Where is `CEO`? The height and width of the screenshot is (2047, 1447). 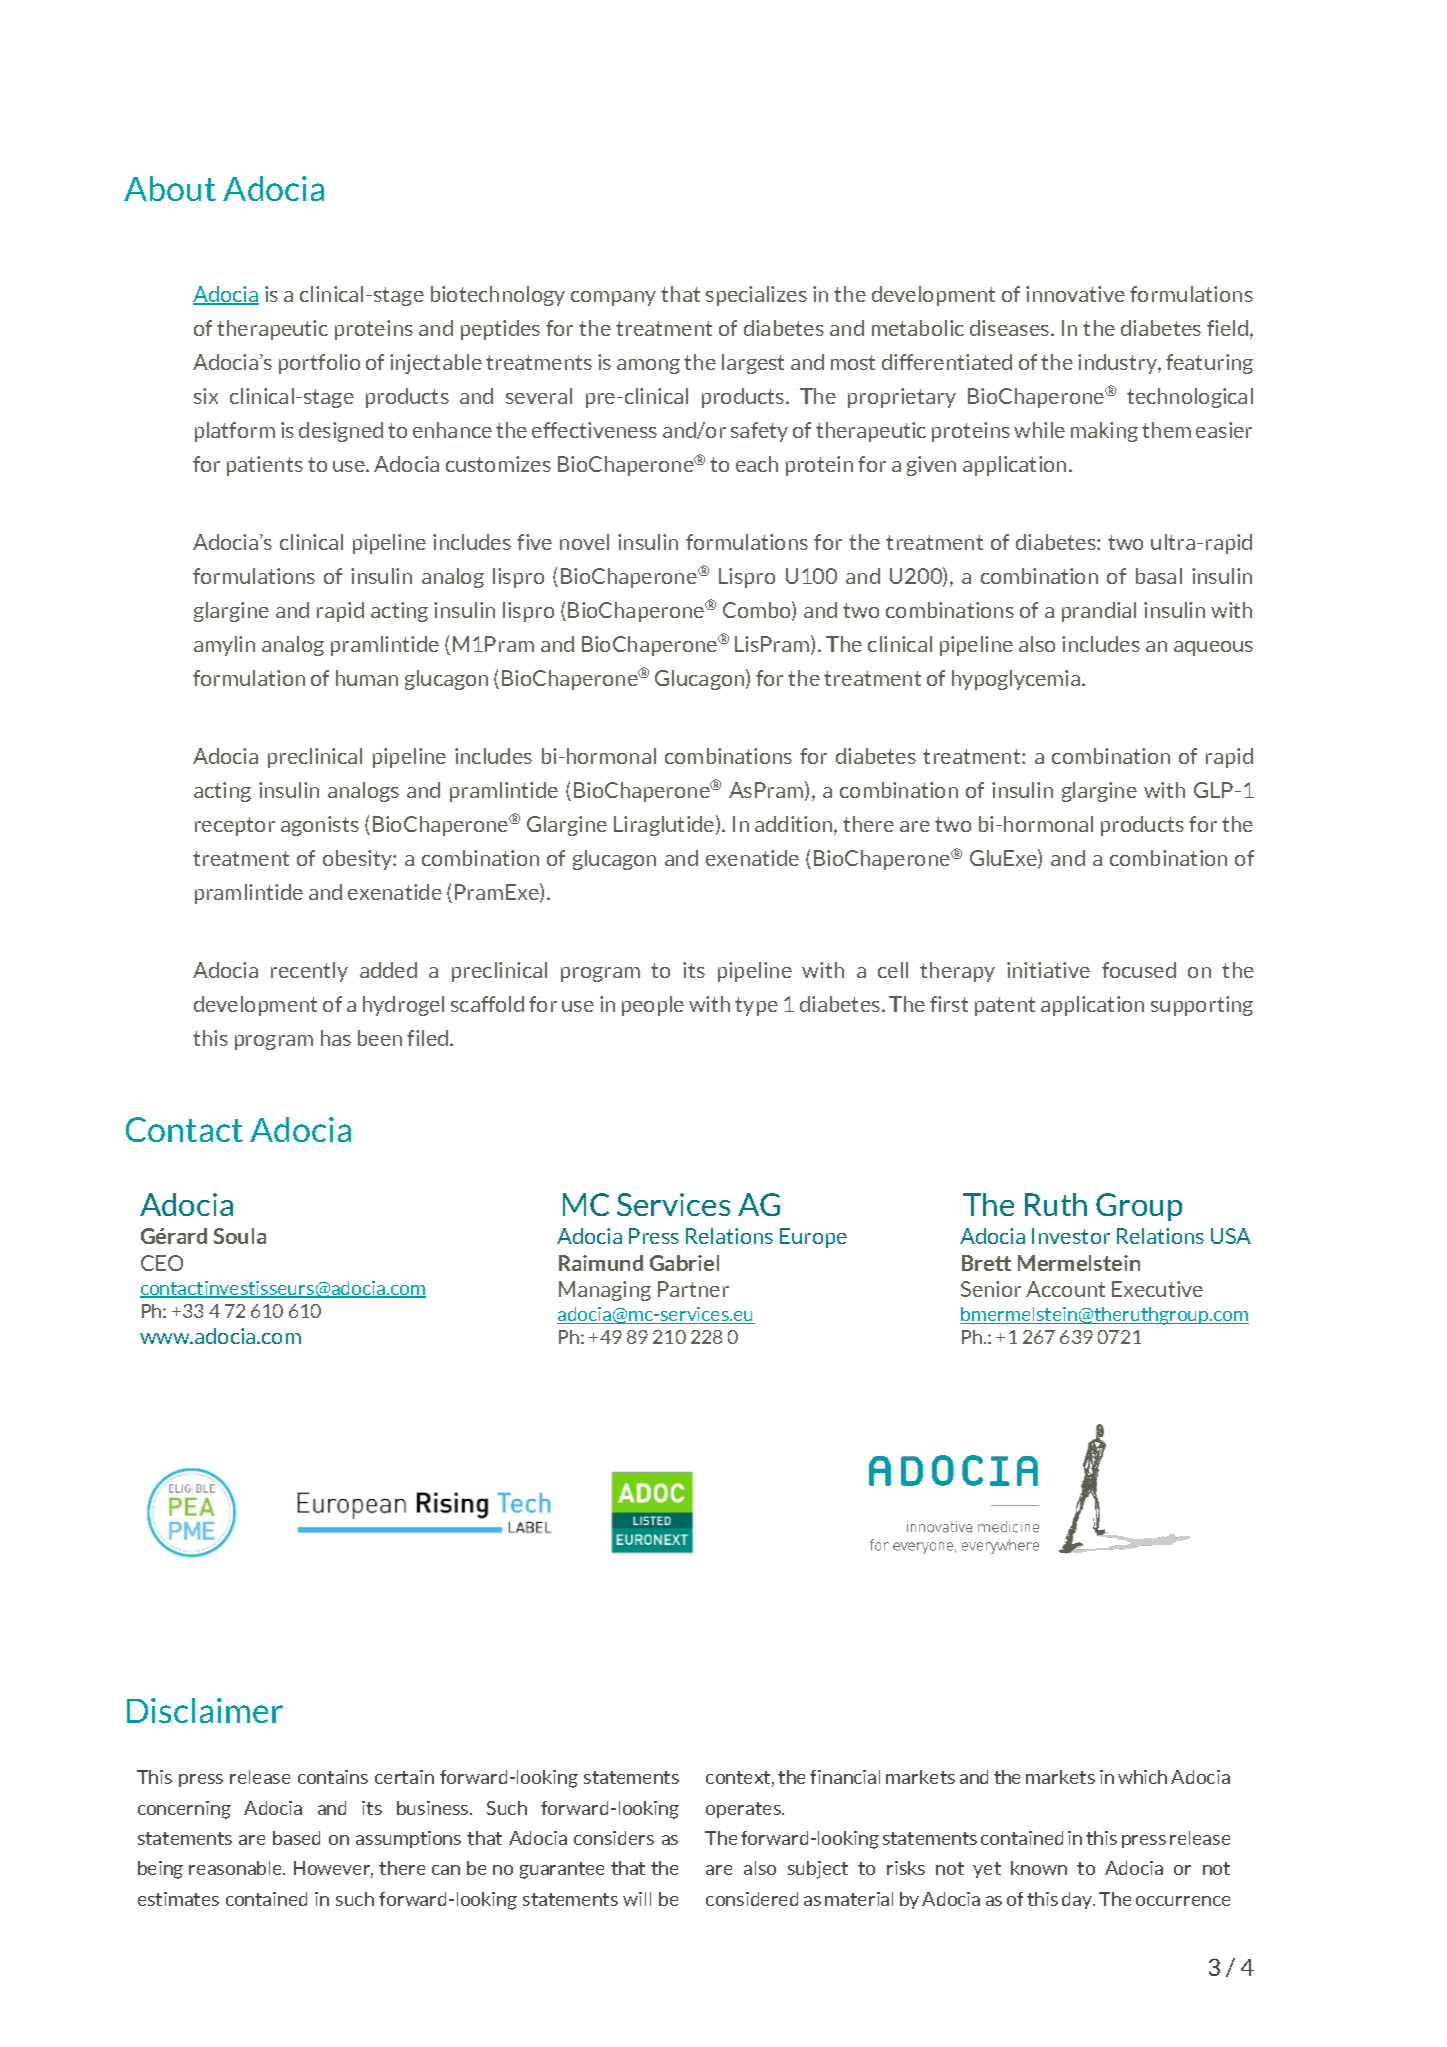
CEO is located at coordinates (162, 1263).
